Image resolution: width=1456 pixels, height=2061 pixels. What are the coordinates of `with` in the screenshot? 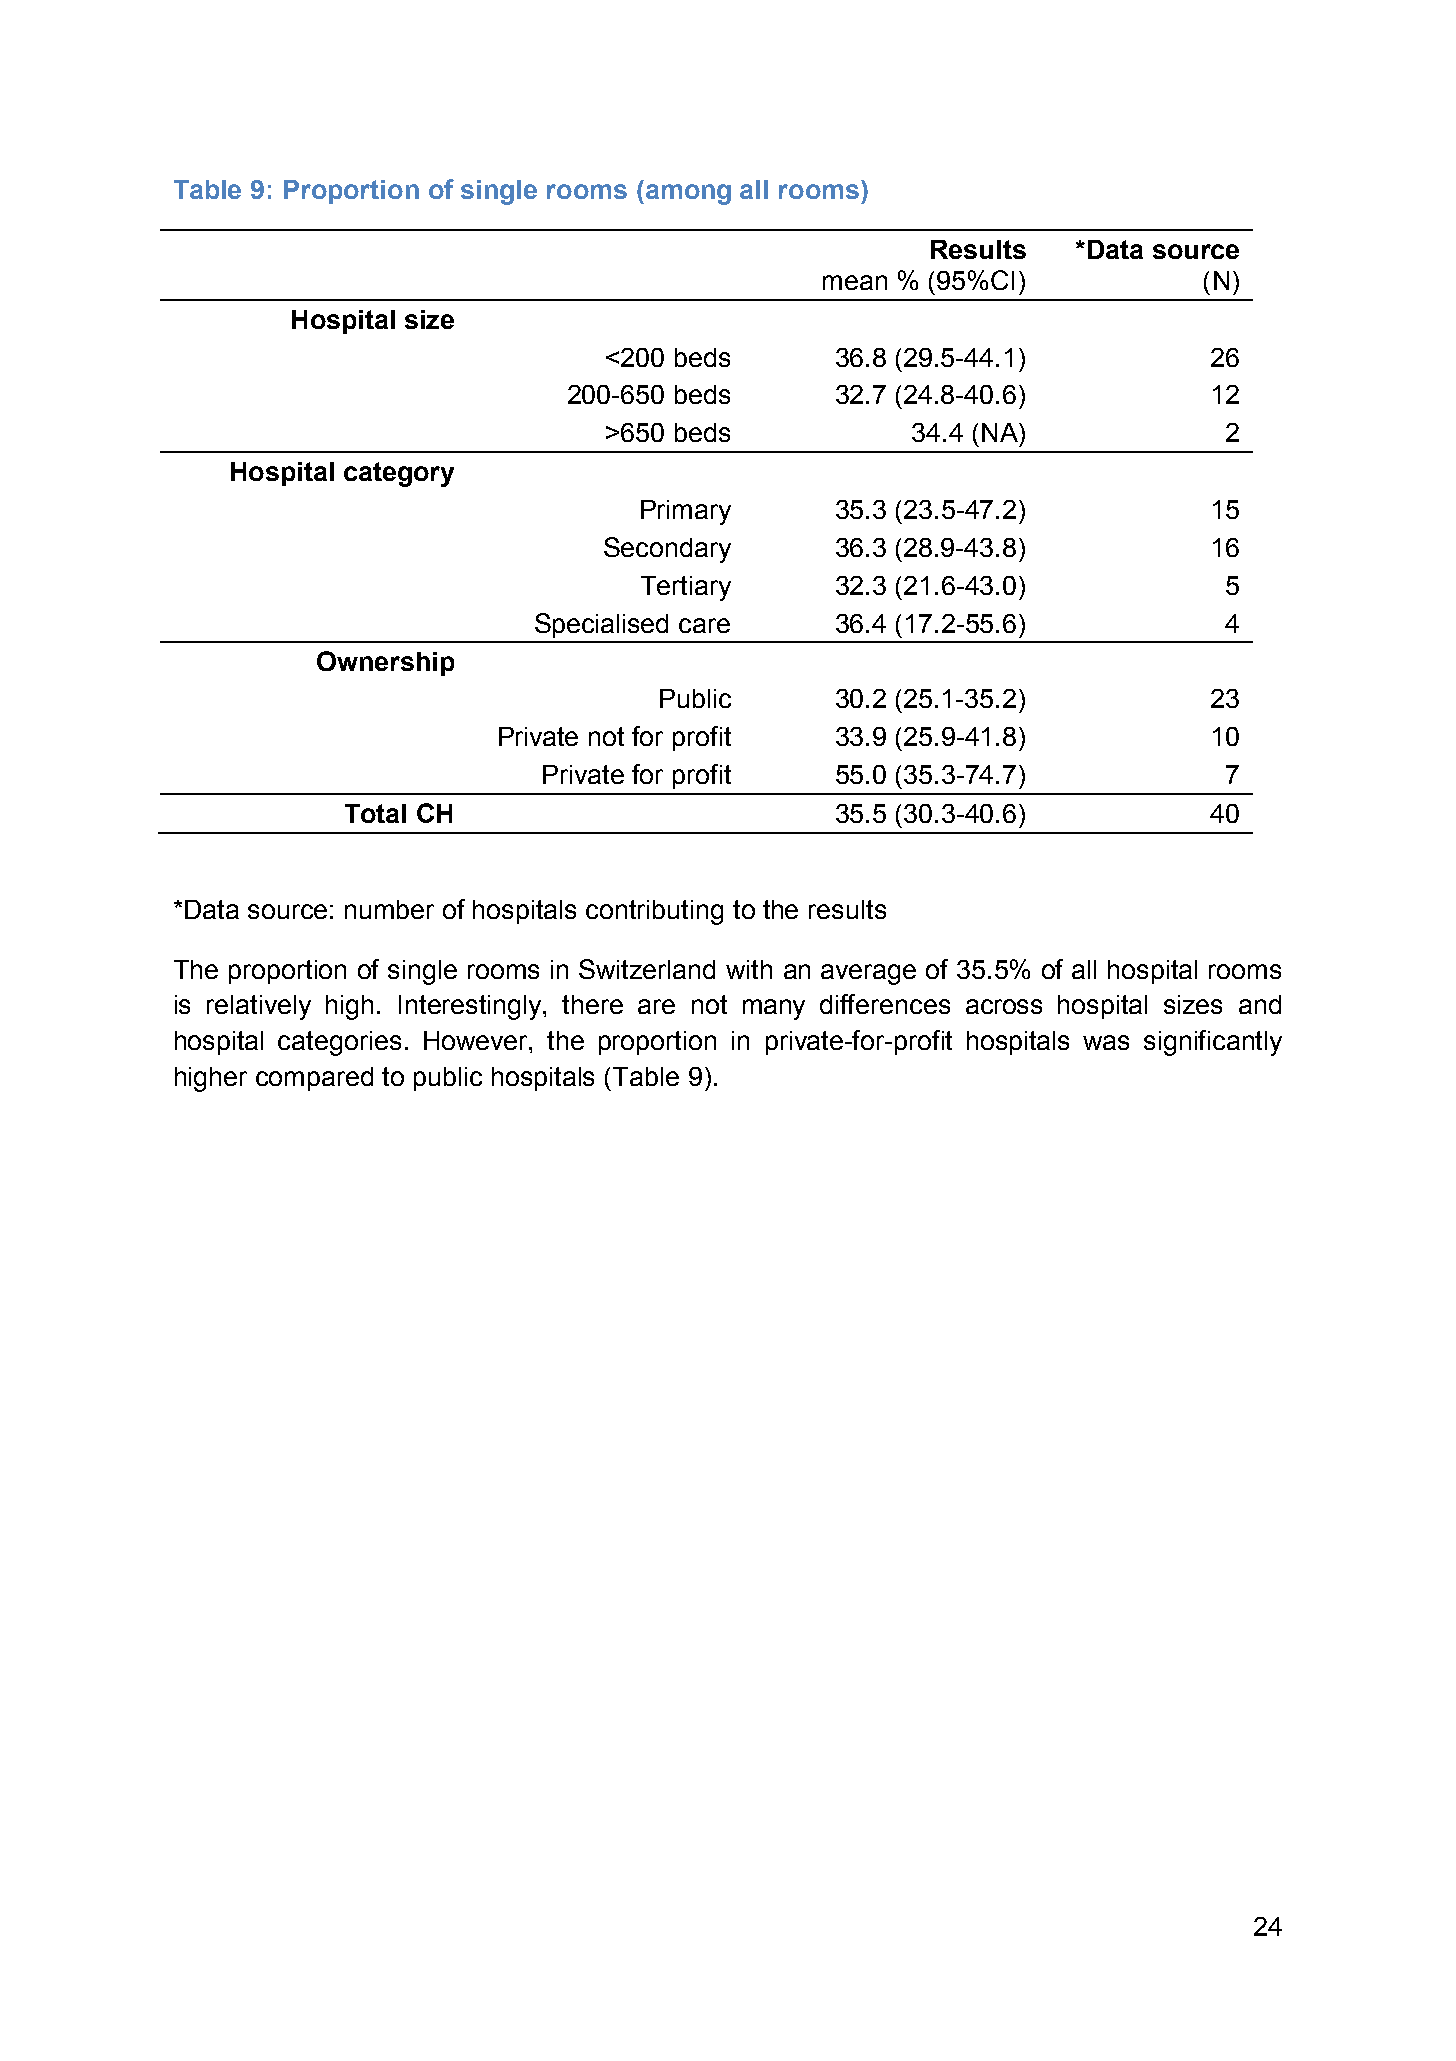 It's located at (749, 969).
